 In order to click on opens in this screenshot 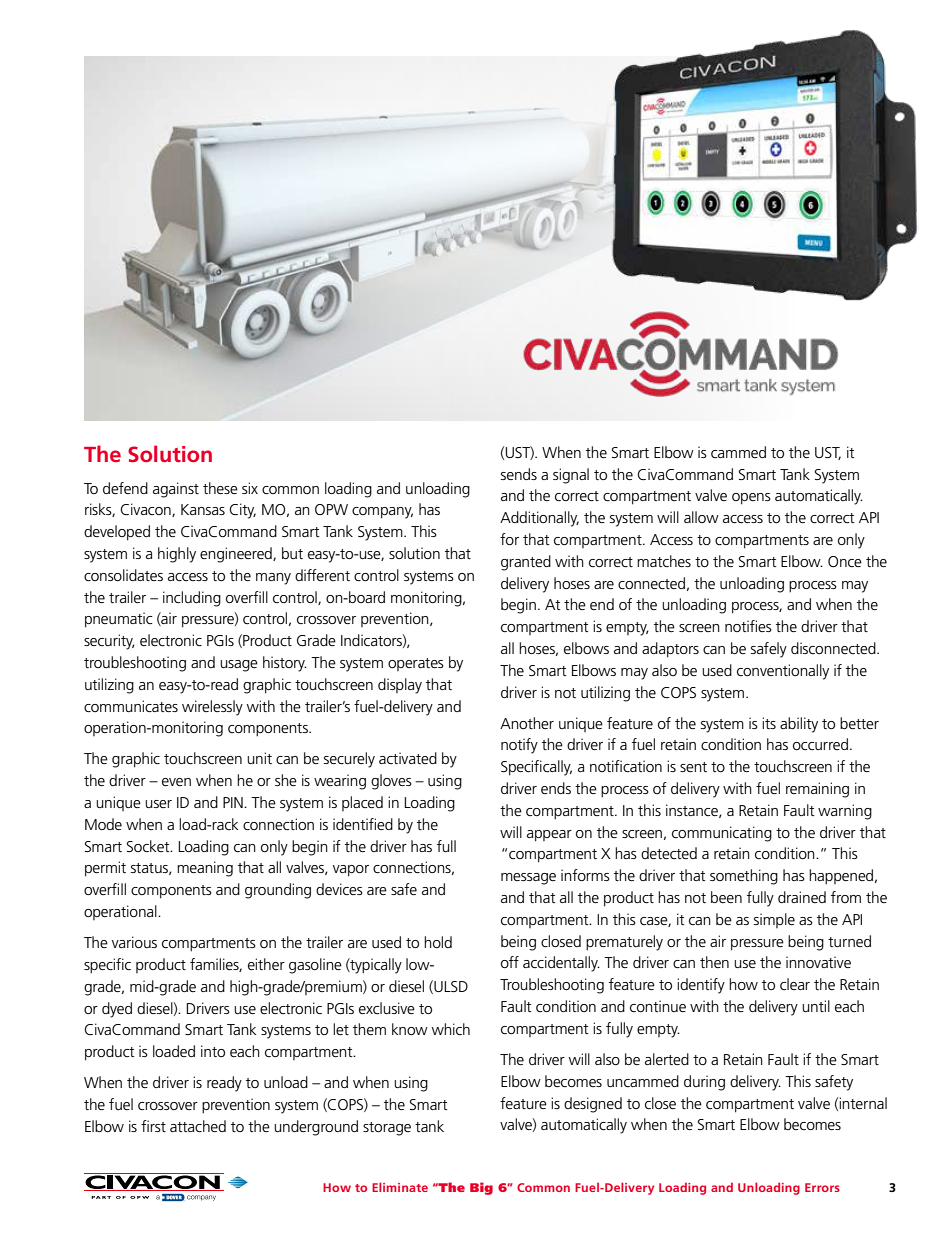, I will do `click(751, 499)`.
